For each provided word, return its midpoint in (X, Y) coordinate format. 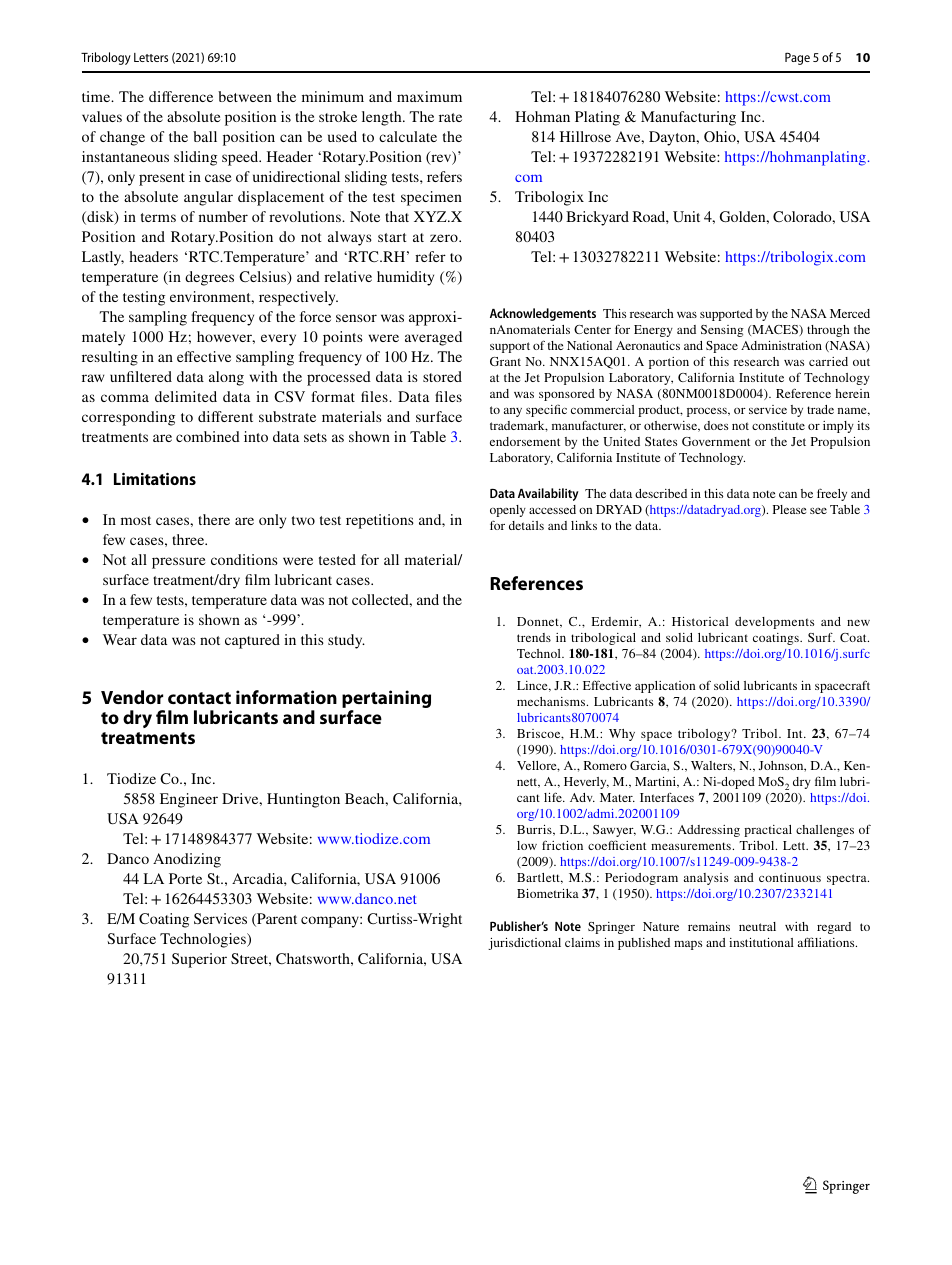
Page (797, 58)
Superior (199, 960)
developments (774, 623)
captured (252, 641)
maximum (429, 96)
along (226, 378)
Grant (505, 361)
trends (534, 637)
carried (828, 361)
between (245, 96)
